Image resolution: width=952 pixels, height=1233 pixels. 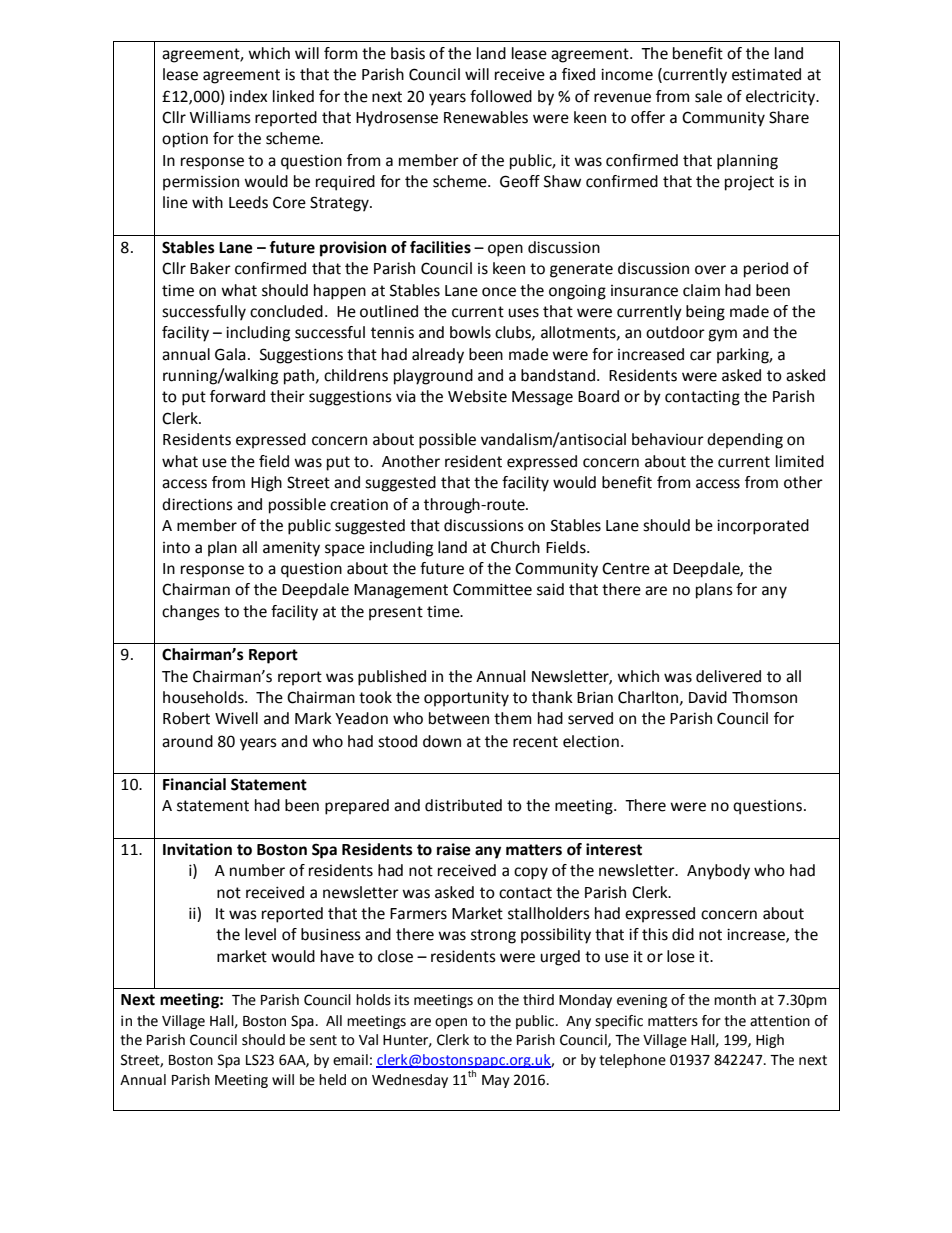 What do you see at coordinates (332, 1080) in the screenshot?
I see `held` at bounding box center [332, 1080].
